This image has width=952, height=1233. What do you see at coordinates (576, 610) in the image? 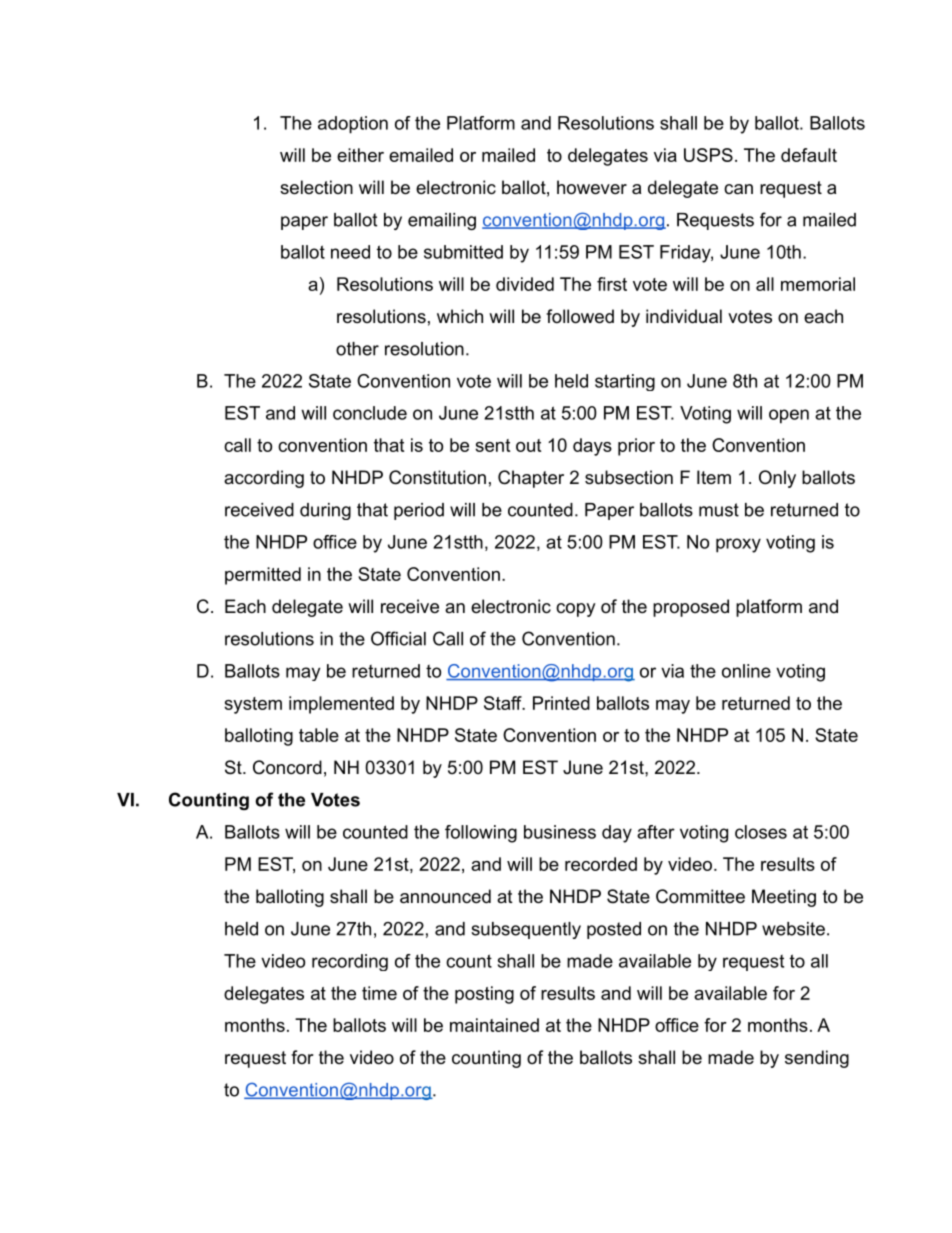
I see `copy` at bounding box center [576, 610].
